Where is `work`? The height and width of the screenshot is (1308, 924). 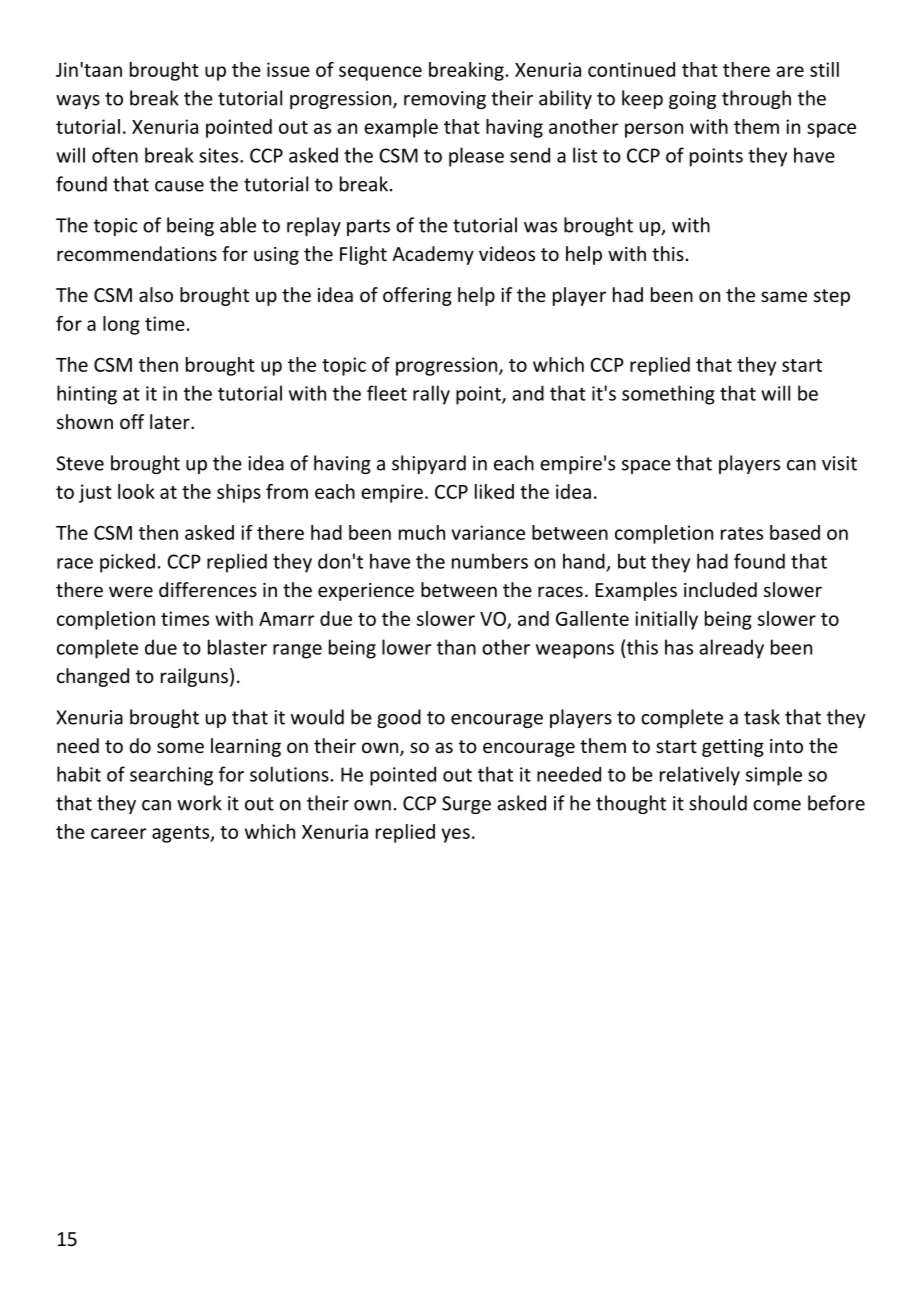 work is located at coordinates (199, 803).
